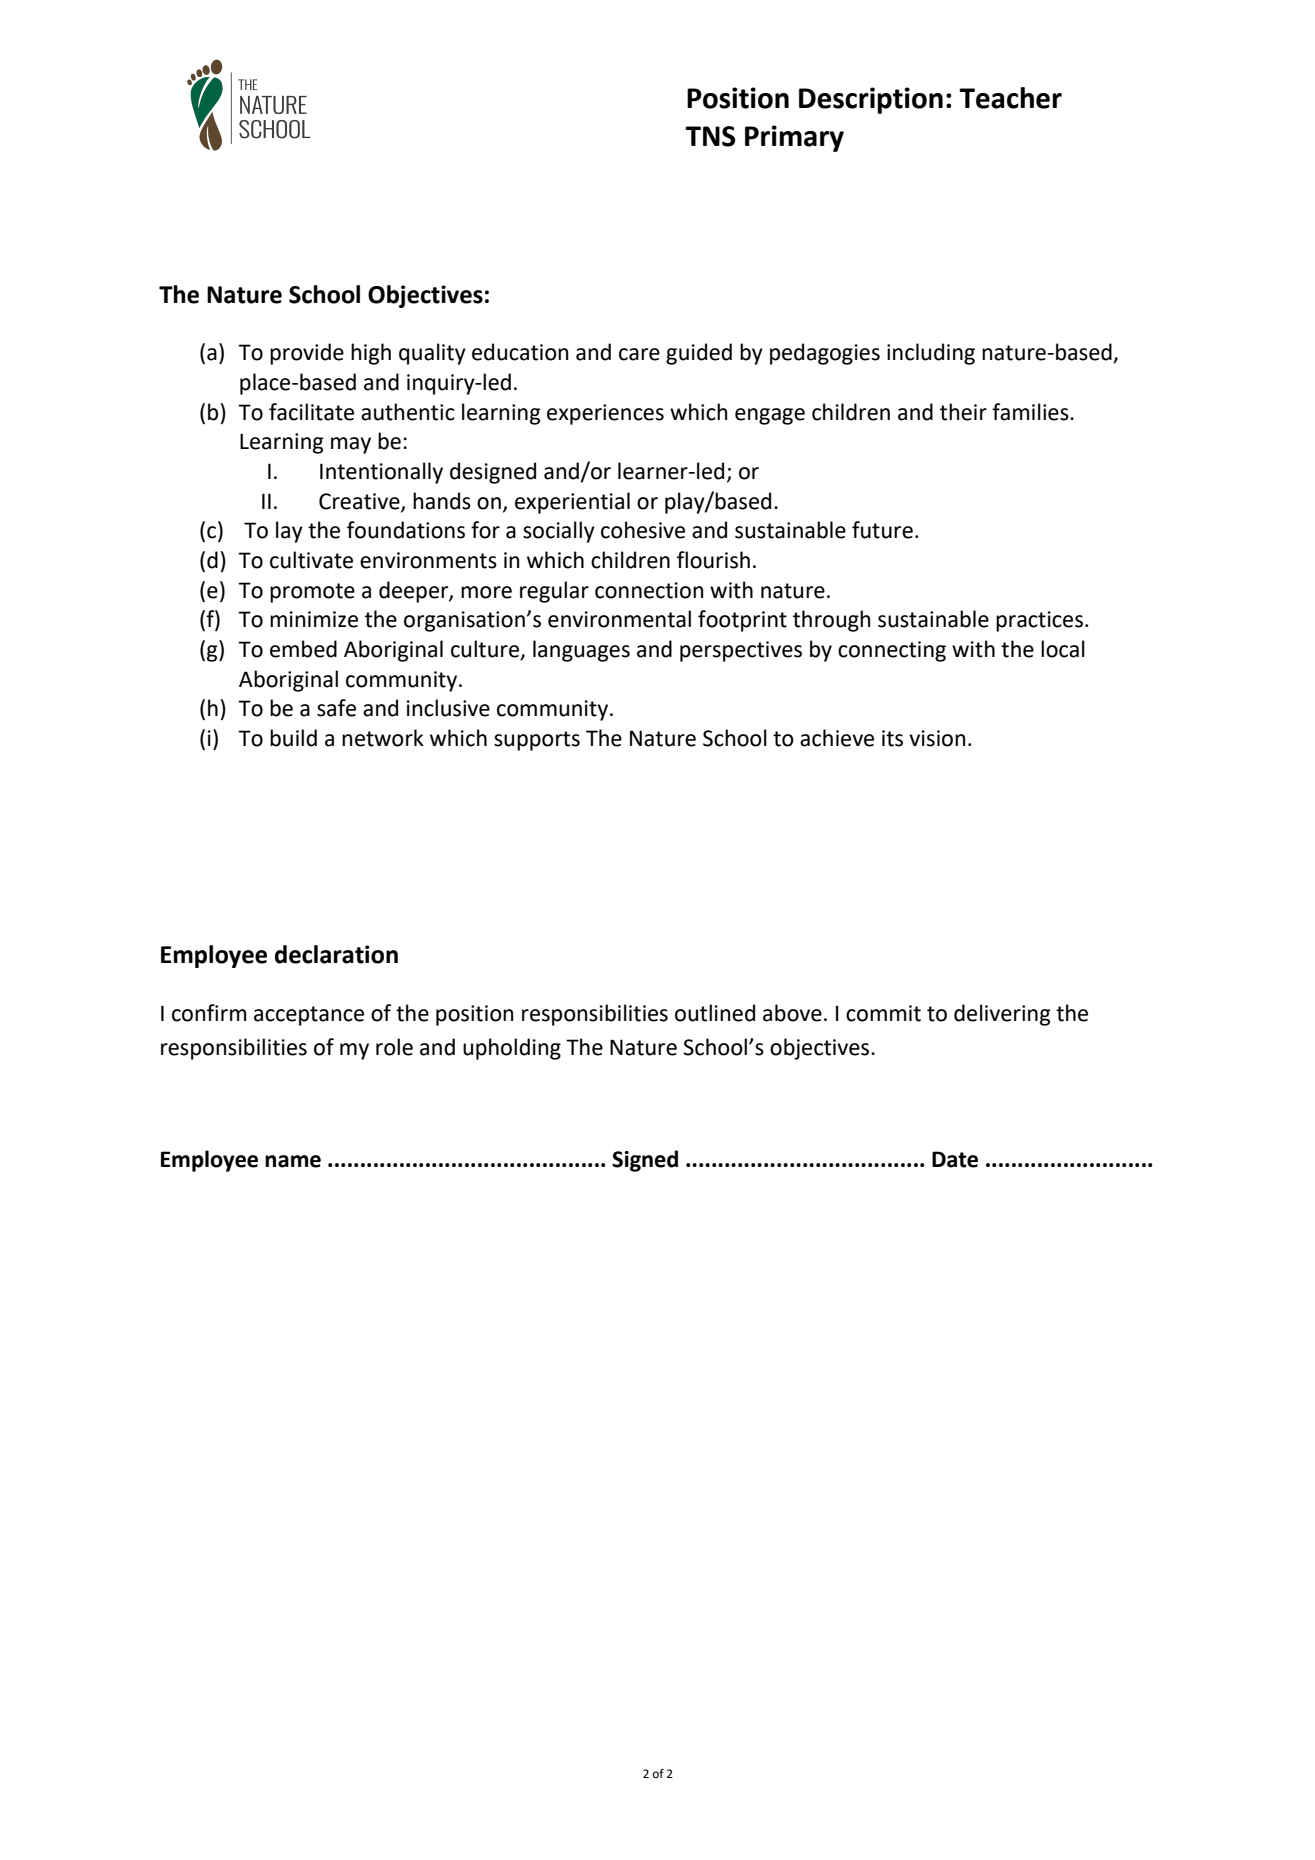 This screenshot has height=1860, width=1315. I want to click on connecting, so click(892, 651).
